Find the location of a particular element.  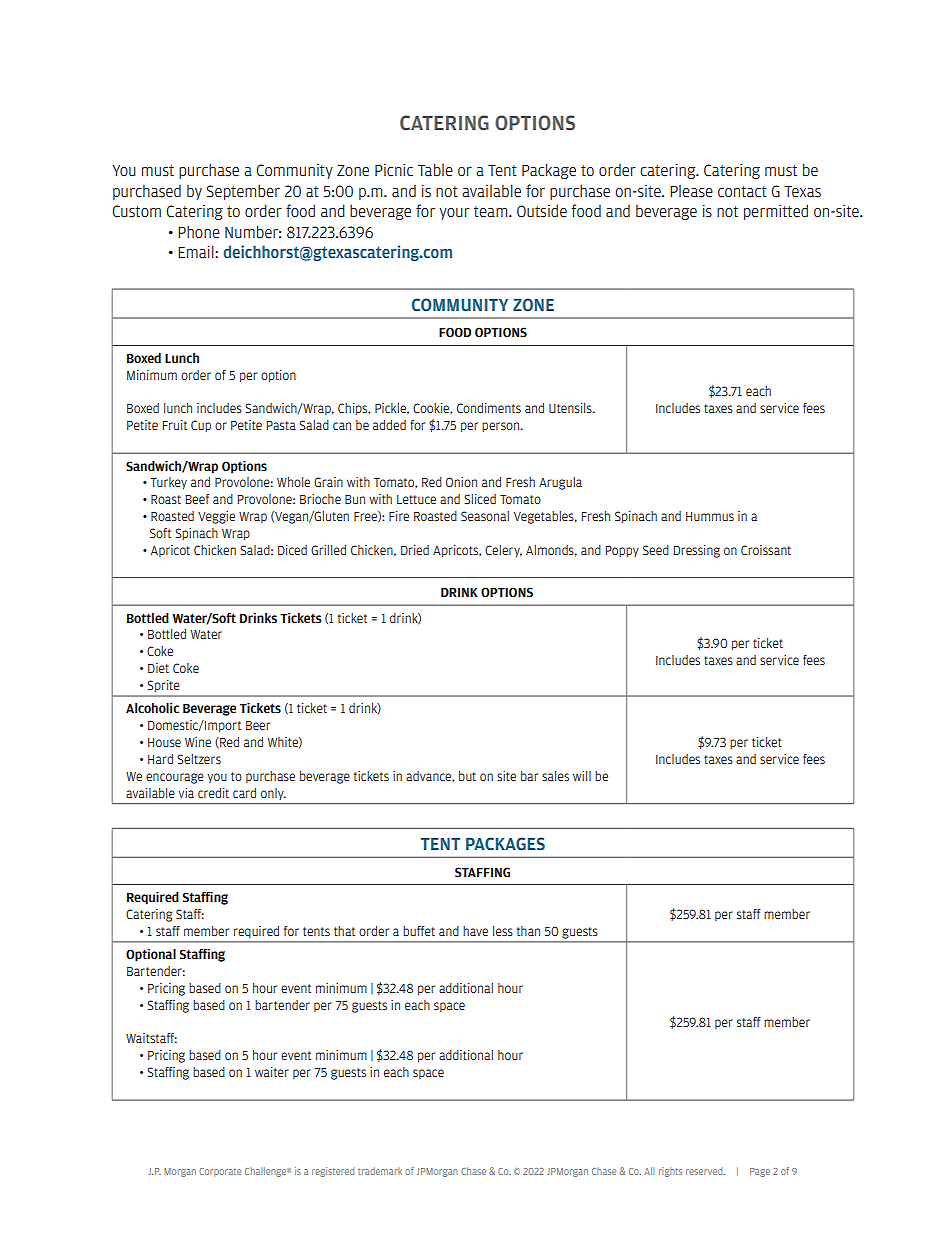

Dressing is located at coordinates (697, 551).
